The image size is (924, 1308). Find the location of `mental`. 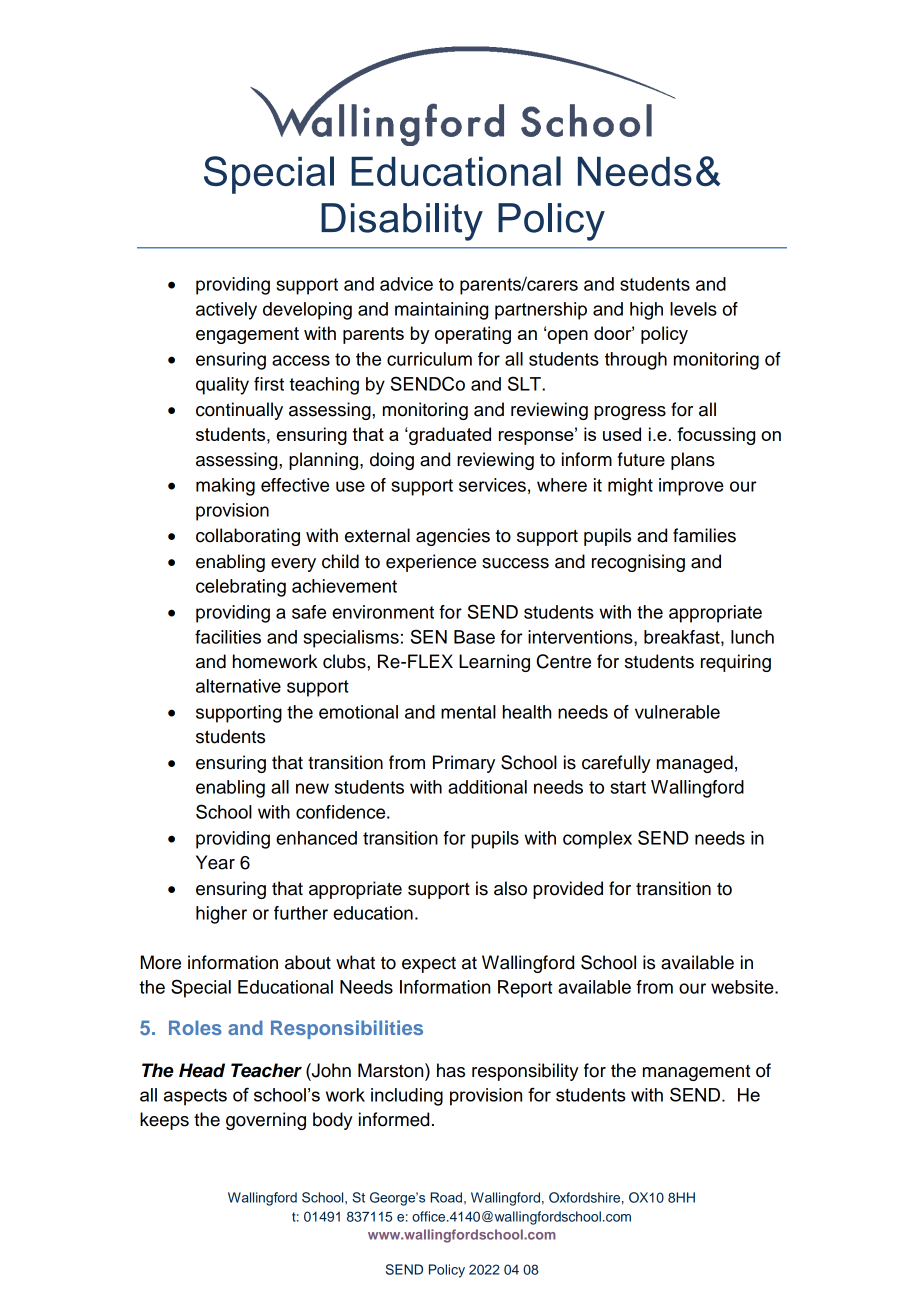

mental is located at coordinates (468, 712).
